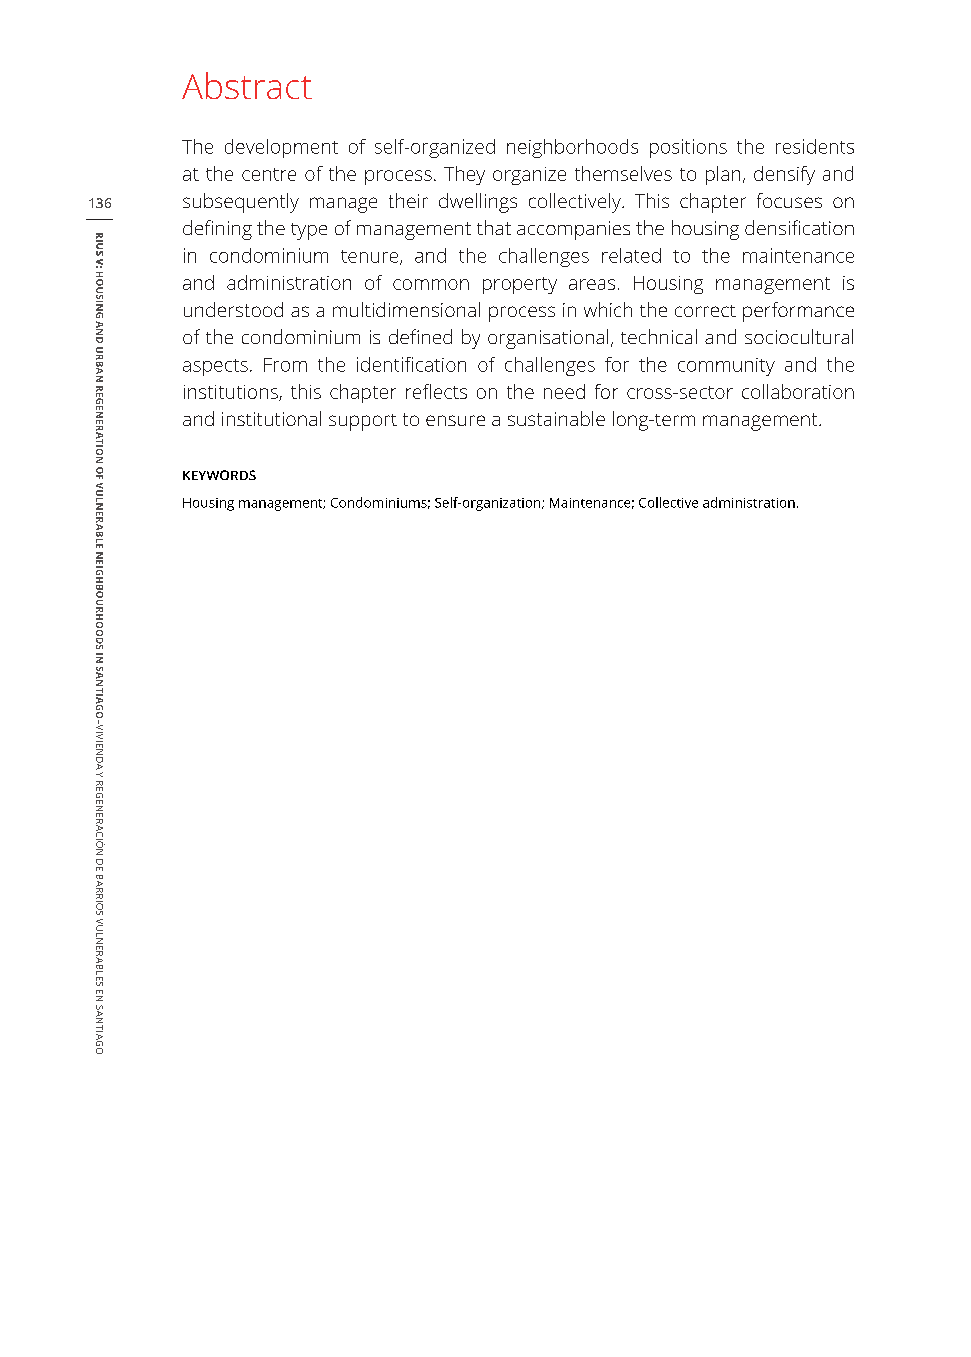 The image size is (971, 1357). Describe the element at coordinates (520, 285) in the screenshot. I see `property` at that location.
